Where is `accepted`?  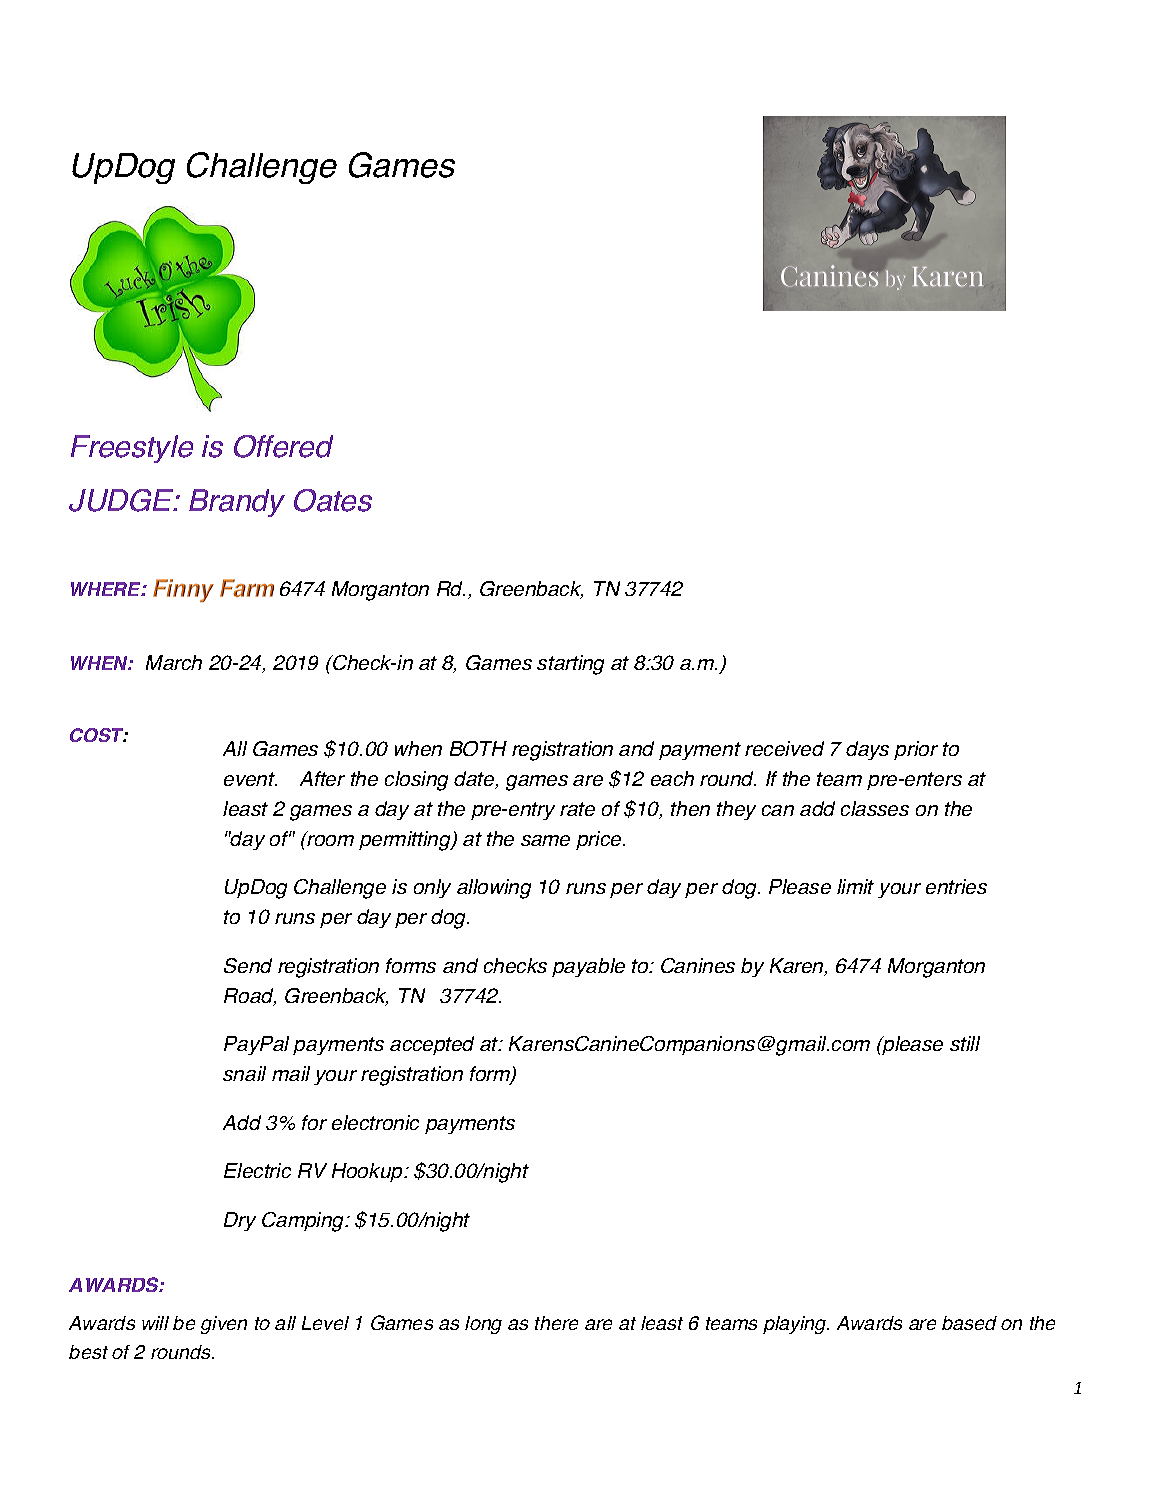
accepted is located at coordinates (432, 1045).
